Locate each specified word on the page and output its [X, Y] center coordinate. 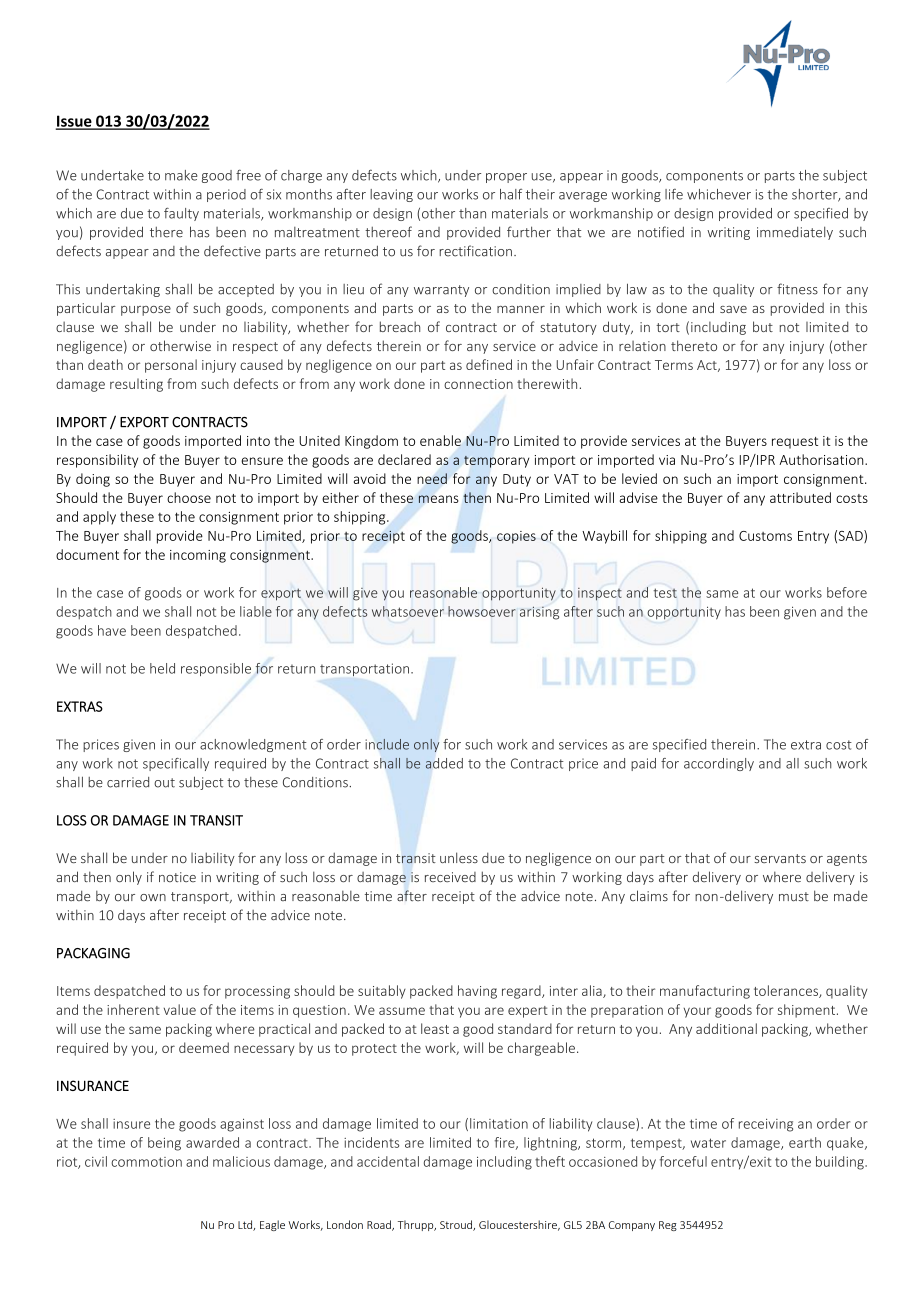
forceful [683, 1161]
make [181, 175]
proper [506, 178]
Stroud [457, 1225]
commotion [146, 1162]
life [674, 194]
